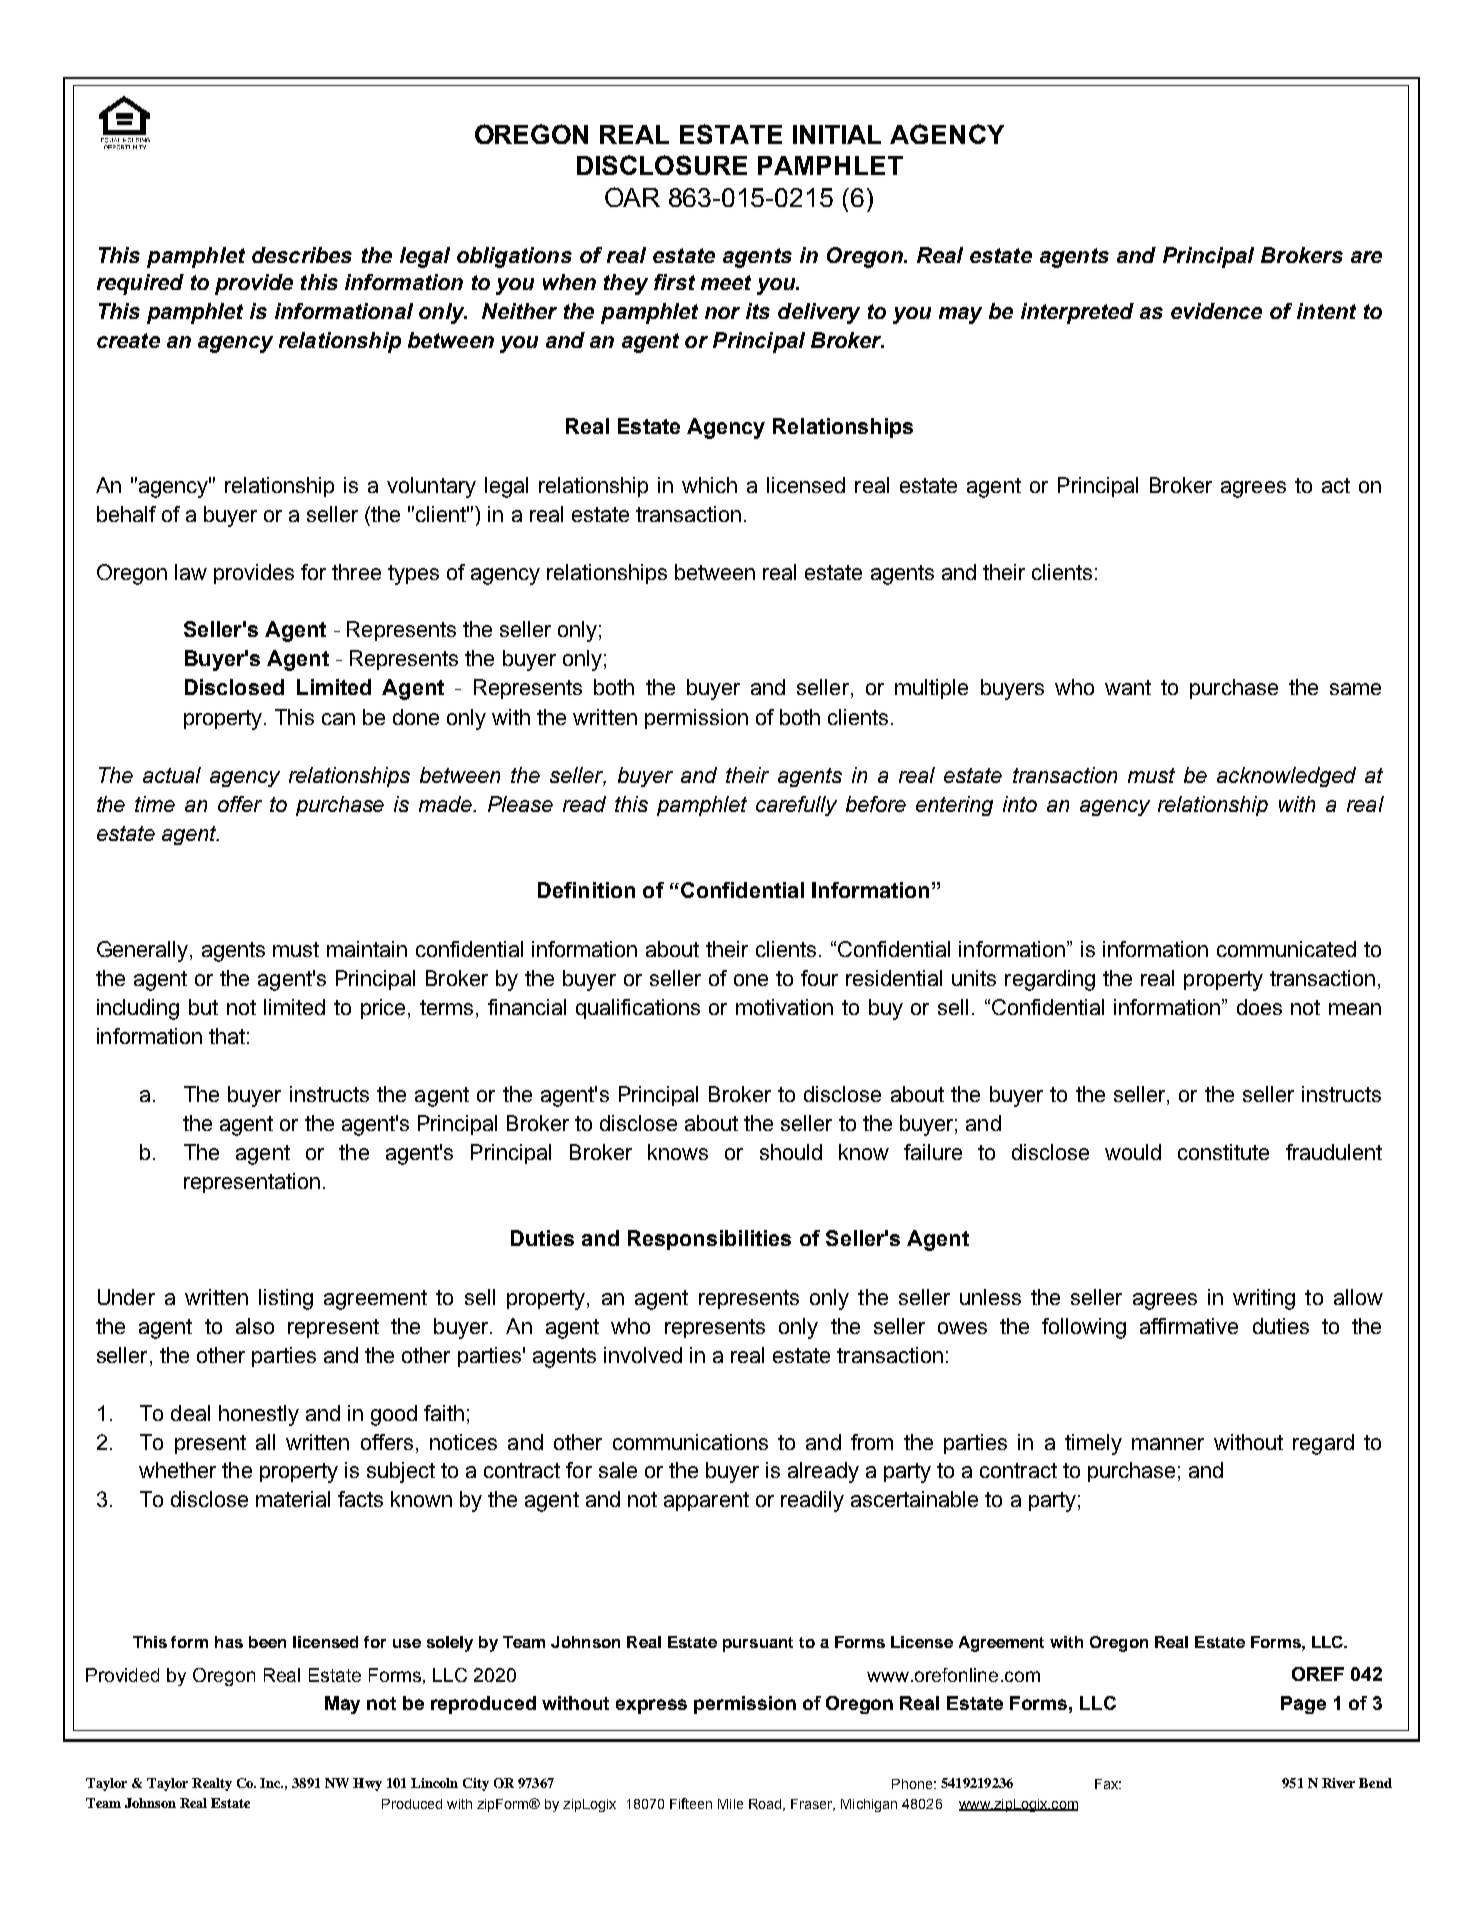 Image resolution: width=1478 pixels, height=1913 pixels. Describe the element at coordinates (1128, 687) in the page. I see `want` at that location.
